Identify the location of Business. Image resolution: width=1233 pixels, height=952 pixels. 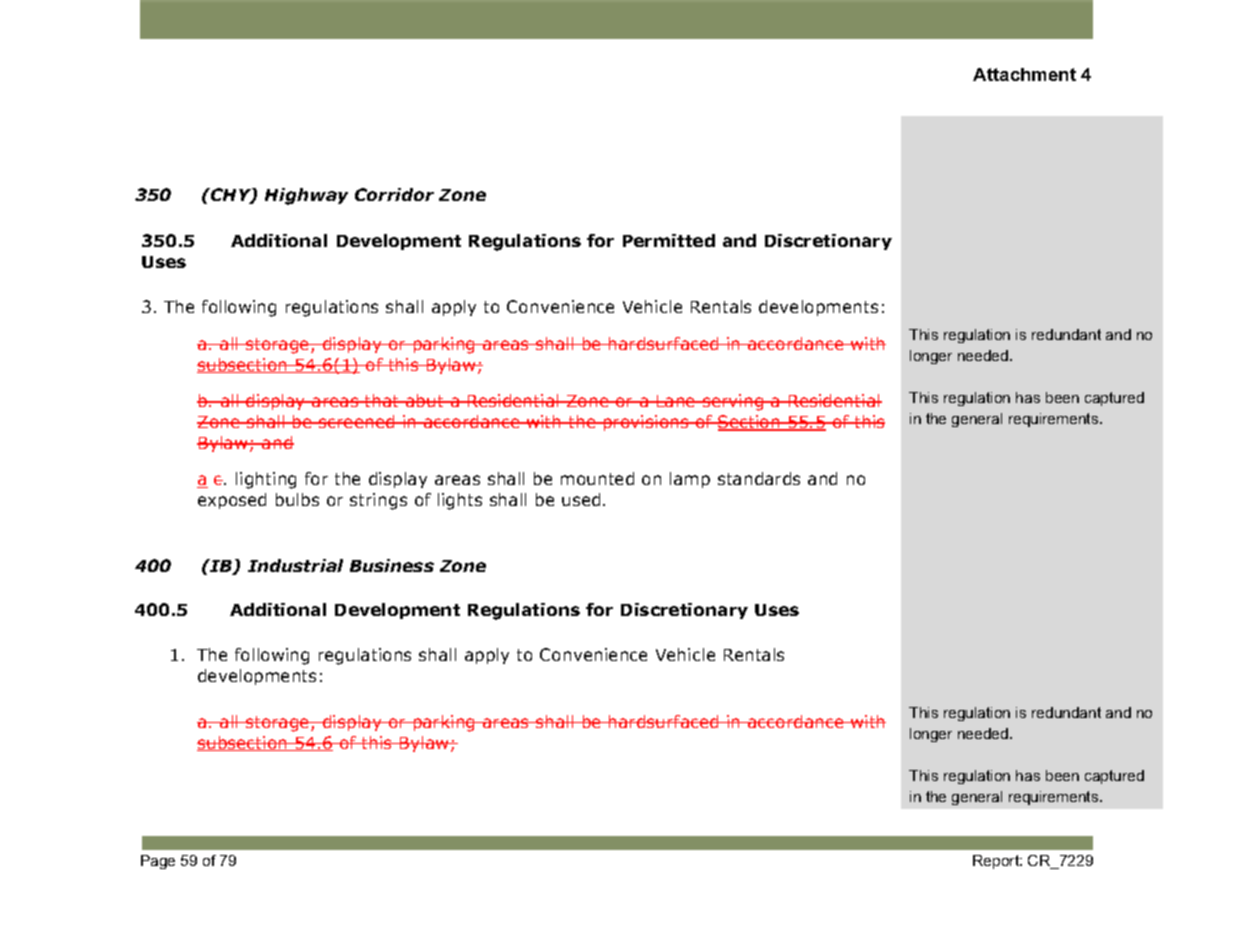
(392, 565).
